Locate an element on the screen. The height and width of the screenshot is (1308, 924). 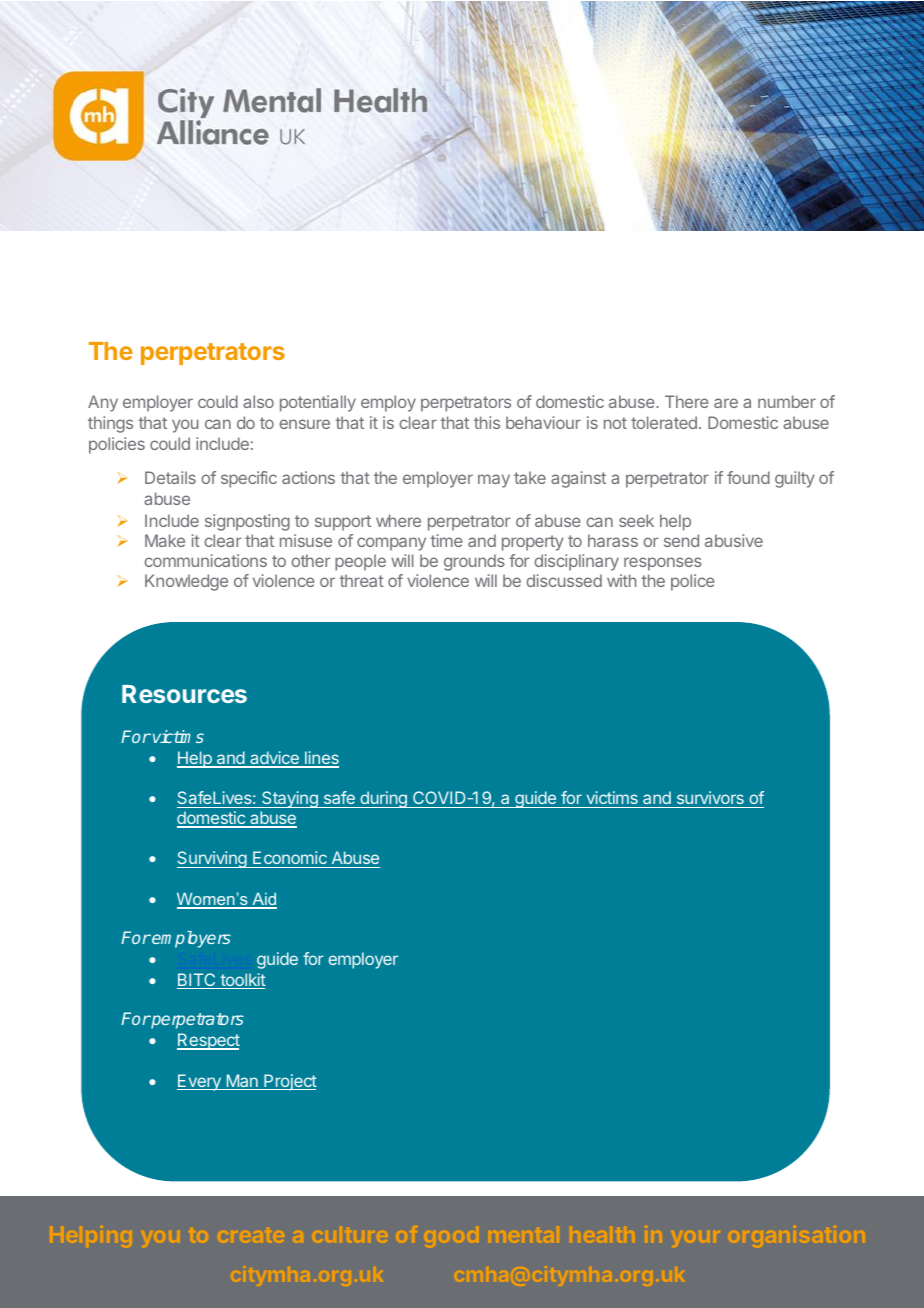
police is located at coordinates (693, 582).
